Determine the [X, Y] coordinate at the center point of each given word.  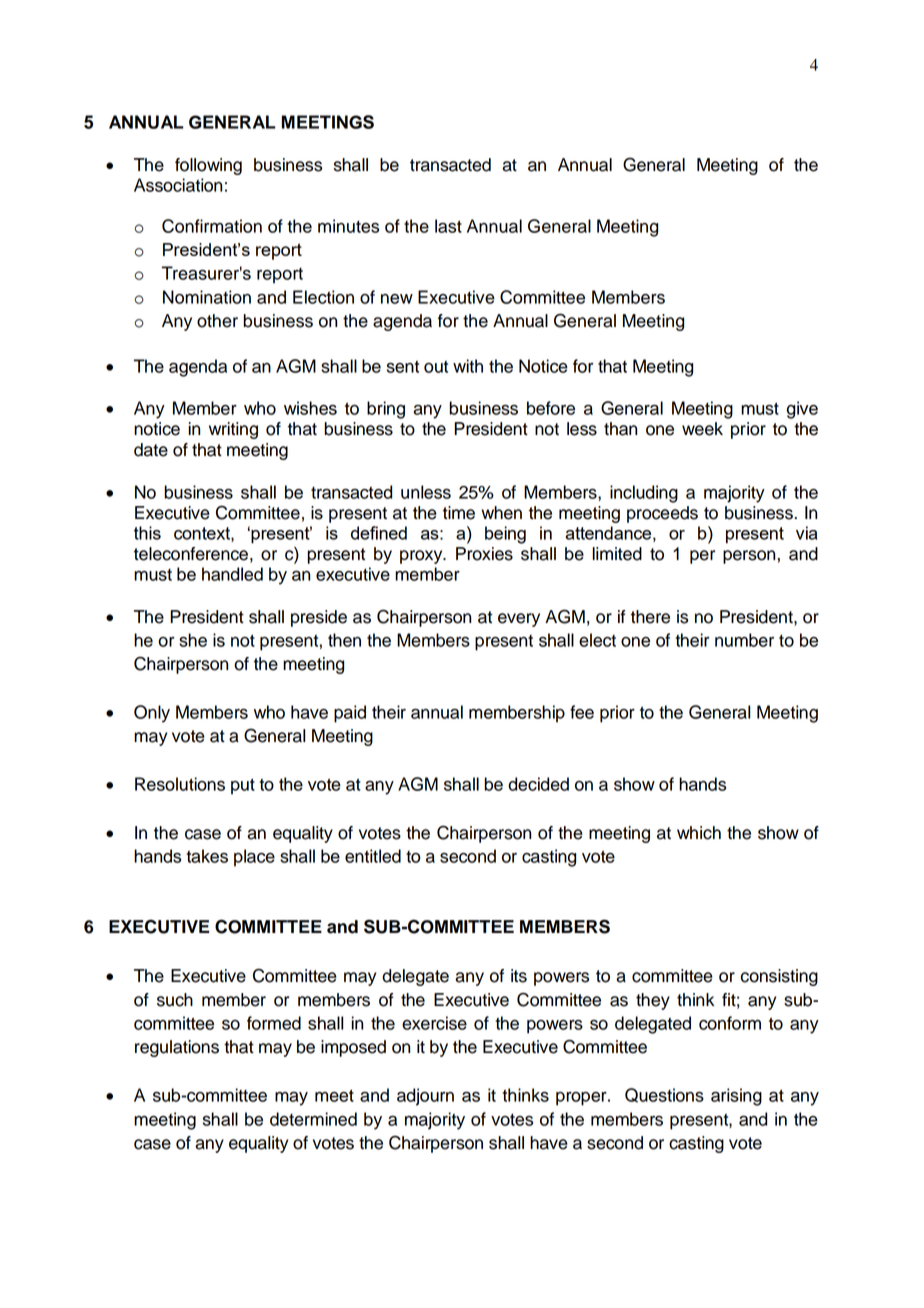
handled [232, 574]
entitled [373, 856]
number [744, 640]
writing [233, 430]
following [208, 166]
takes [207, 856]
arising [736, 1097]
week [702, 429]
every [519, 620]
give [802, 410]
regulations [177, 1048]
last [448, 226]
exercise [434, 1023]
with [468, 366]
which [699, 833]
